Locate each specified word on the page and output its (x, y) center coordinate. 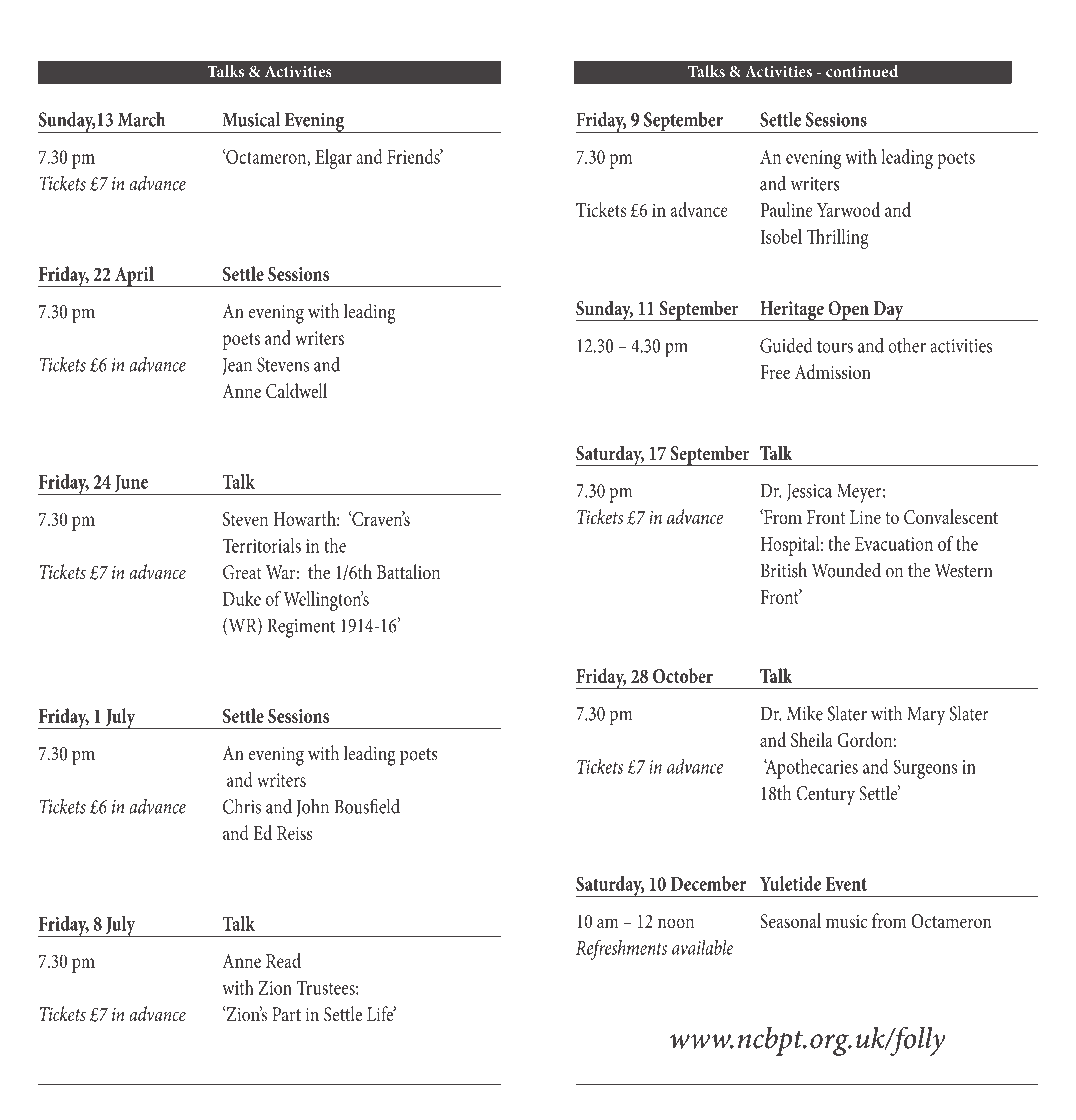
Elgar (333, 159)
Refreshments (621, 950)
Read (283, 960)
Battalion (408, 572)
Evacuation (894, 544)
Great (242, 572)
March (141, 119)
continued (862, 71)
